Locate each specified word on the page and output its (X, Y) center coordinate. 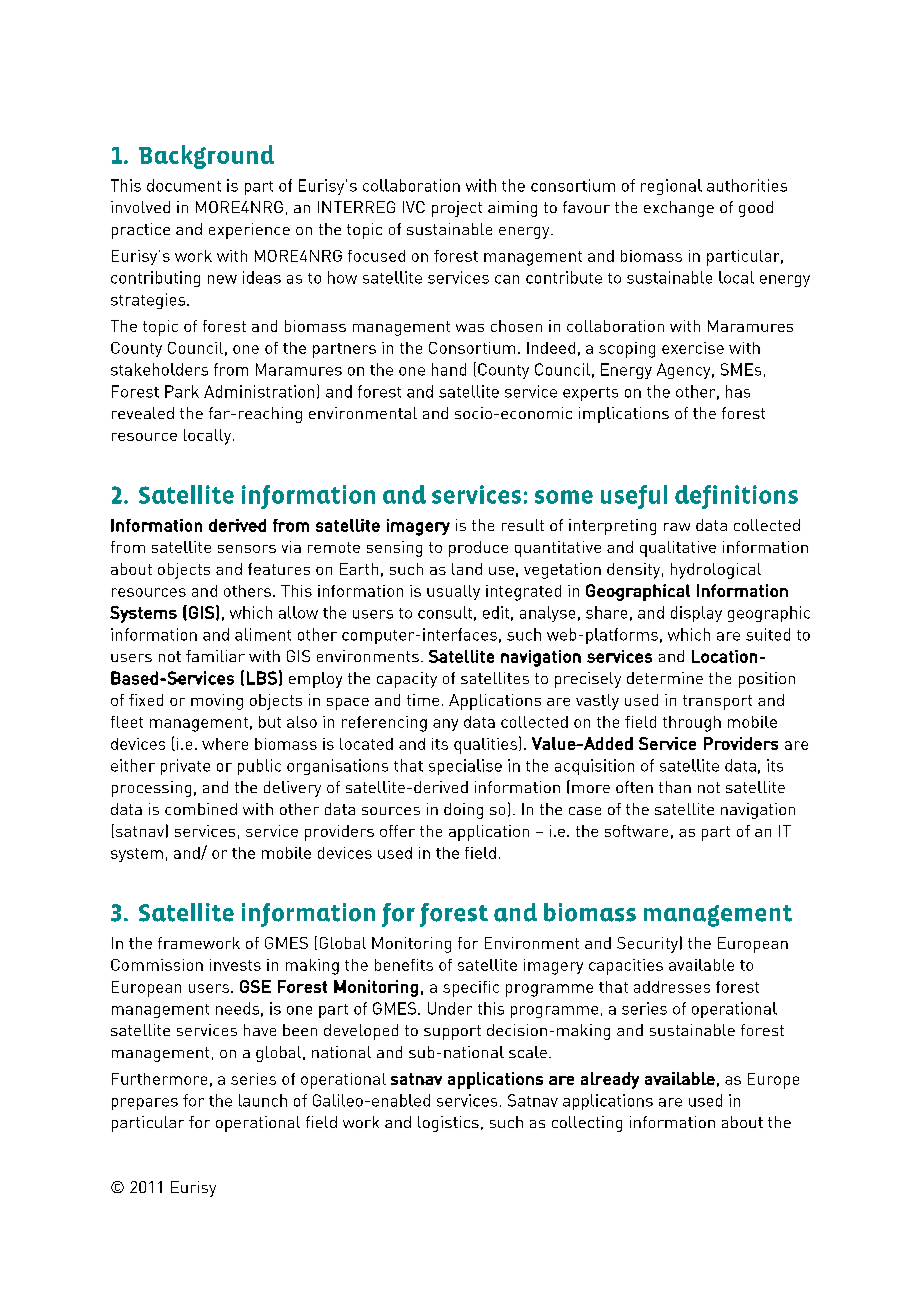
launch (263, 1100)
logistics (448, 1124)
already (610, 1080)
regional (671, 187)
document (184, 185)
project (457, 209)
